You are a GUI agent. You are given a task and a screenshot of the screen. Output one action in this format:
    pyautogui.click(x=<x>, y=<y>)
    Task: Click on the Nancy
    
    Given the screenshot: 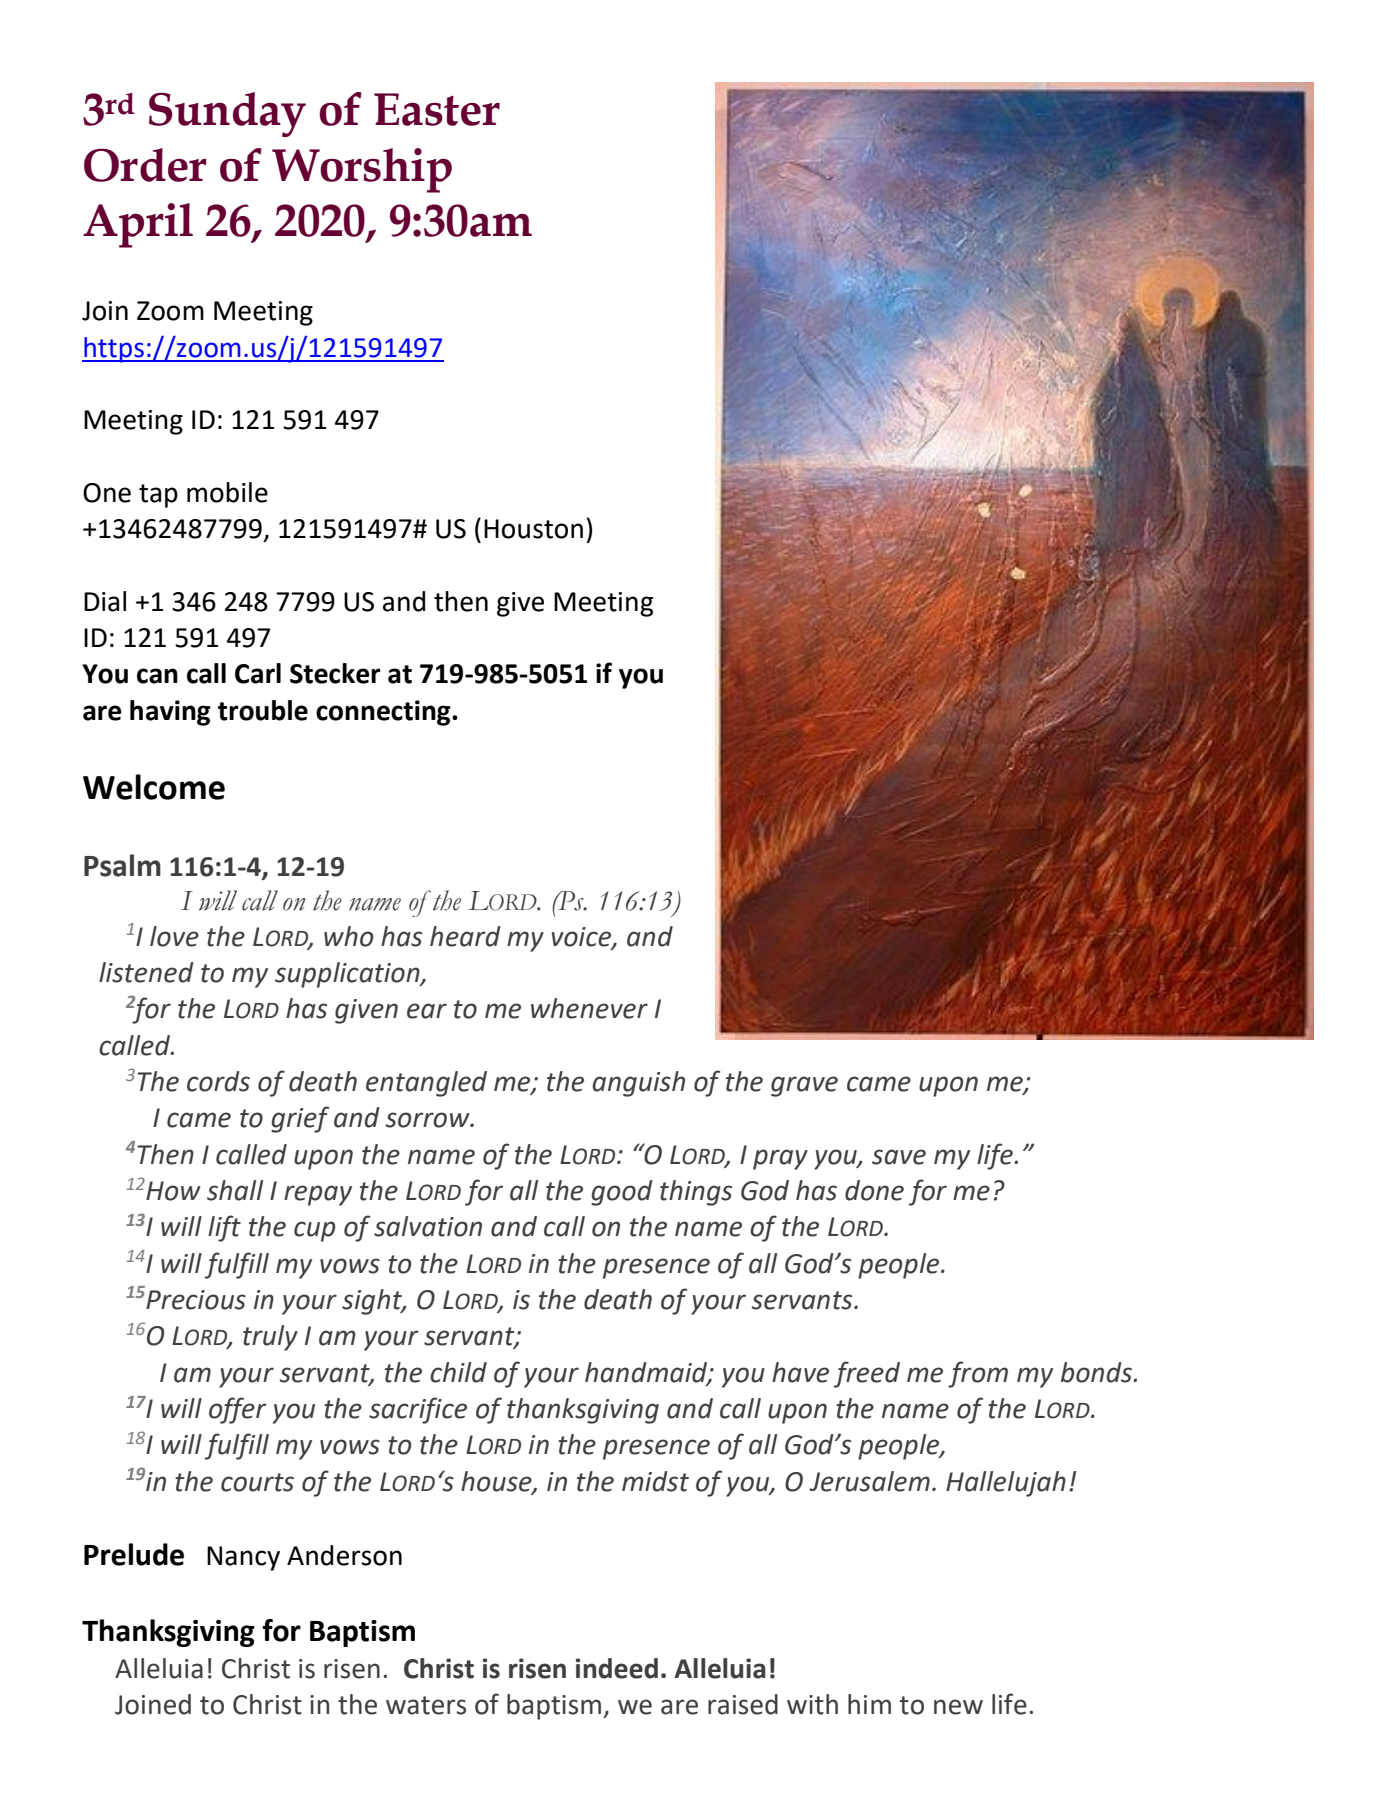 What is the action you would take?
    pyautogui.click(x=243, y=1558)
